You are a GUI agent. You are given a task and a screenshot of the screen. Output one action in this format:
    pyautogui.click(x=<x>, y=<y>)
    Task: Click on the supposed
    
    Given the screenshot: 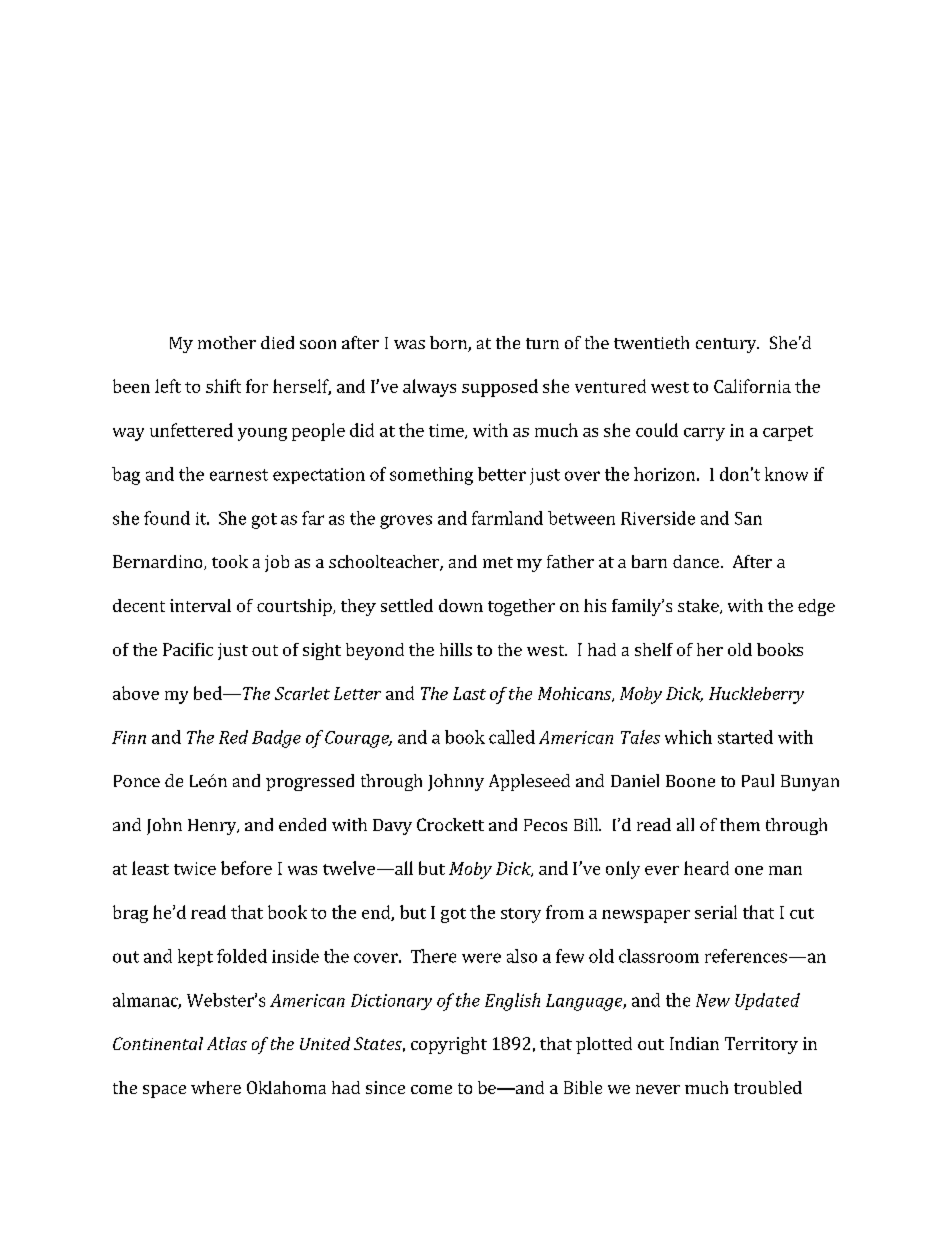 What is the action you would take?
    pyautogui.click(x=500, y=388)
